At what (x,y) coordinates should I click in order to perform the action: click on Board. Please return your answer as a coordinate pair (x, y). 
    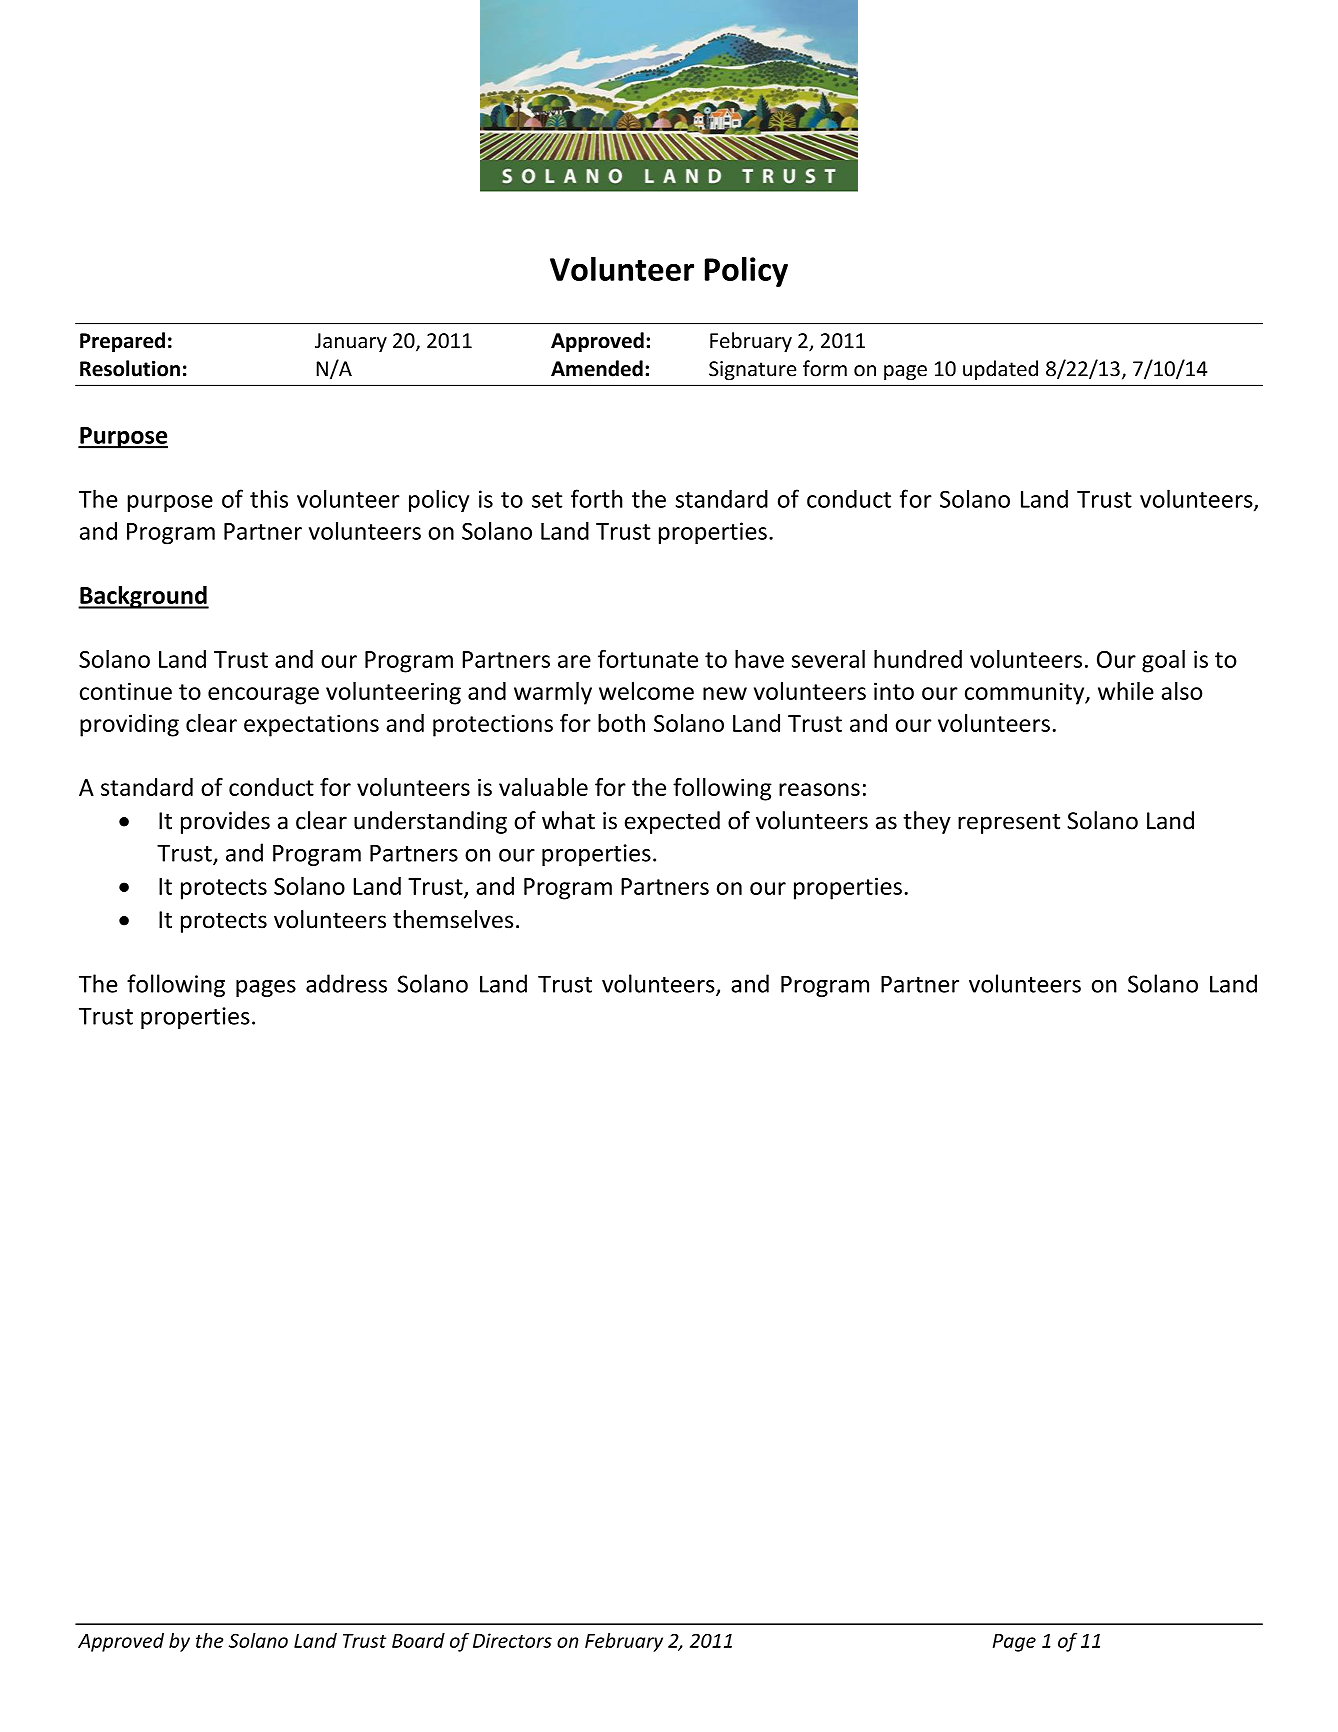
    Looking at the image, I should click on (418, 1640).
